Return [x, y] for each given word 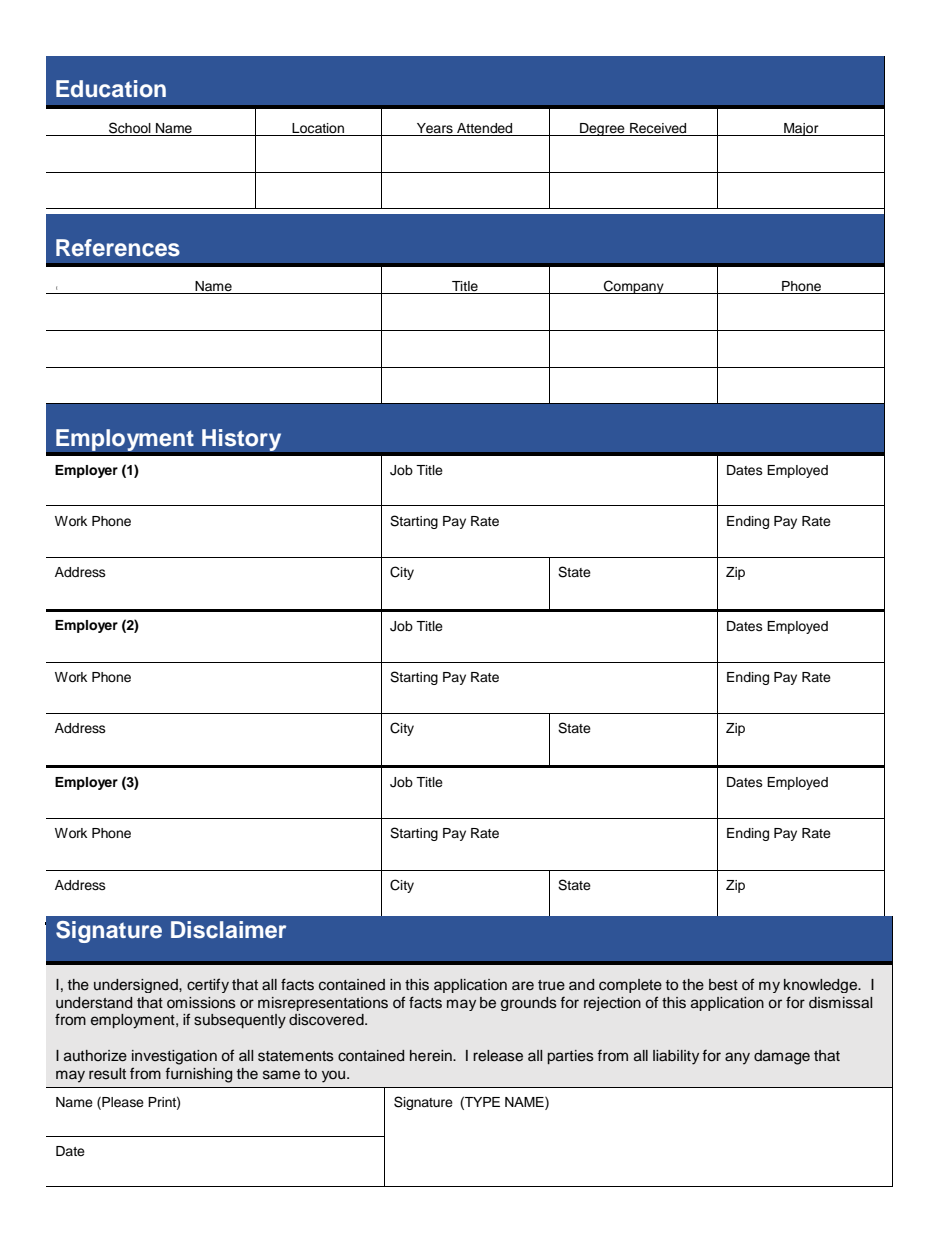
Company [634, 287]
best [723, 985]
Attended [485, 129]
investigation [174, 1057]
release [498, 1056]
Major [801, 129]
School [130, 129]
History [241, 440]
